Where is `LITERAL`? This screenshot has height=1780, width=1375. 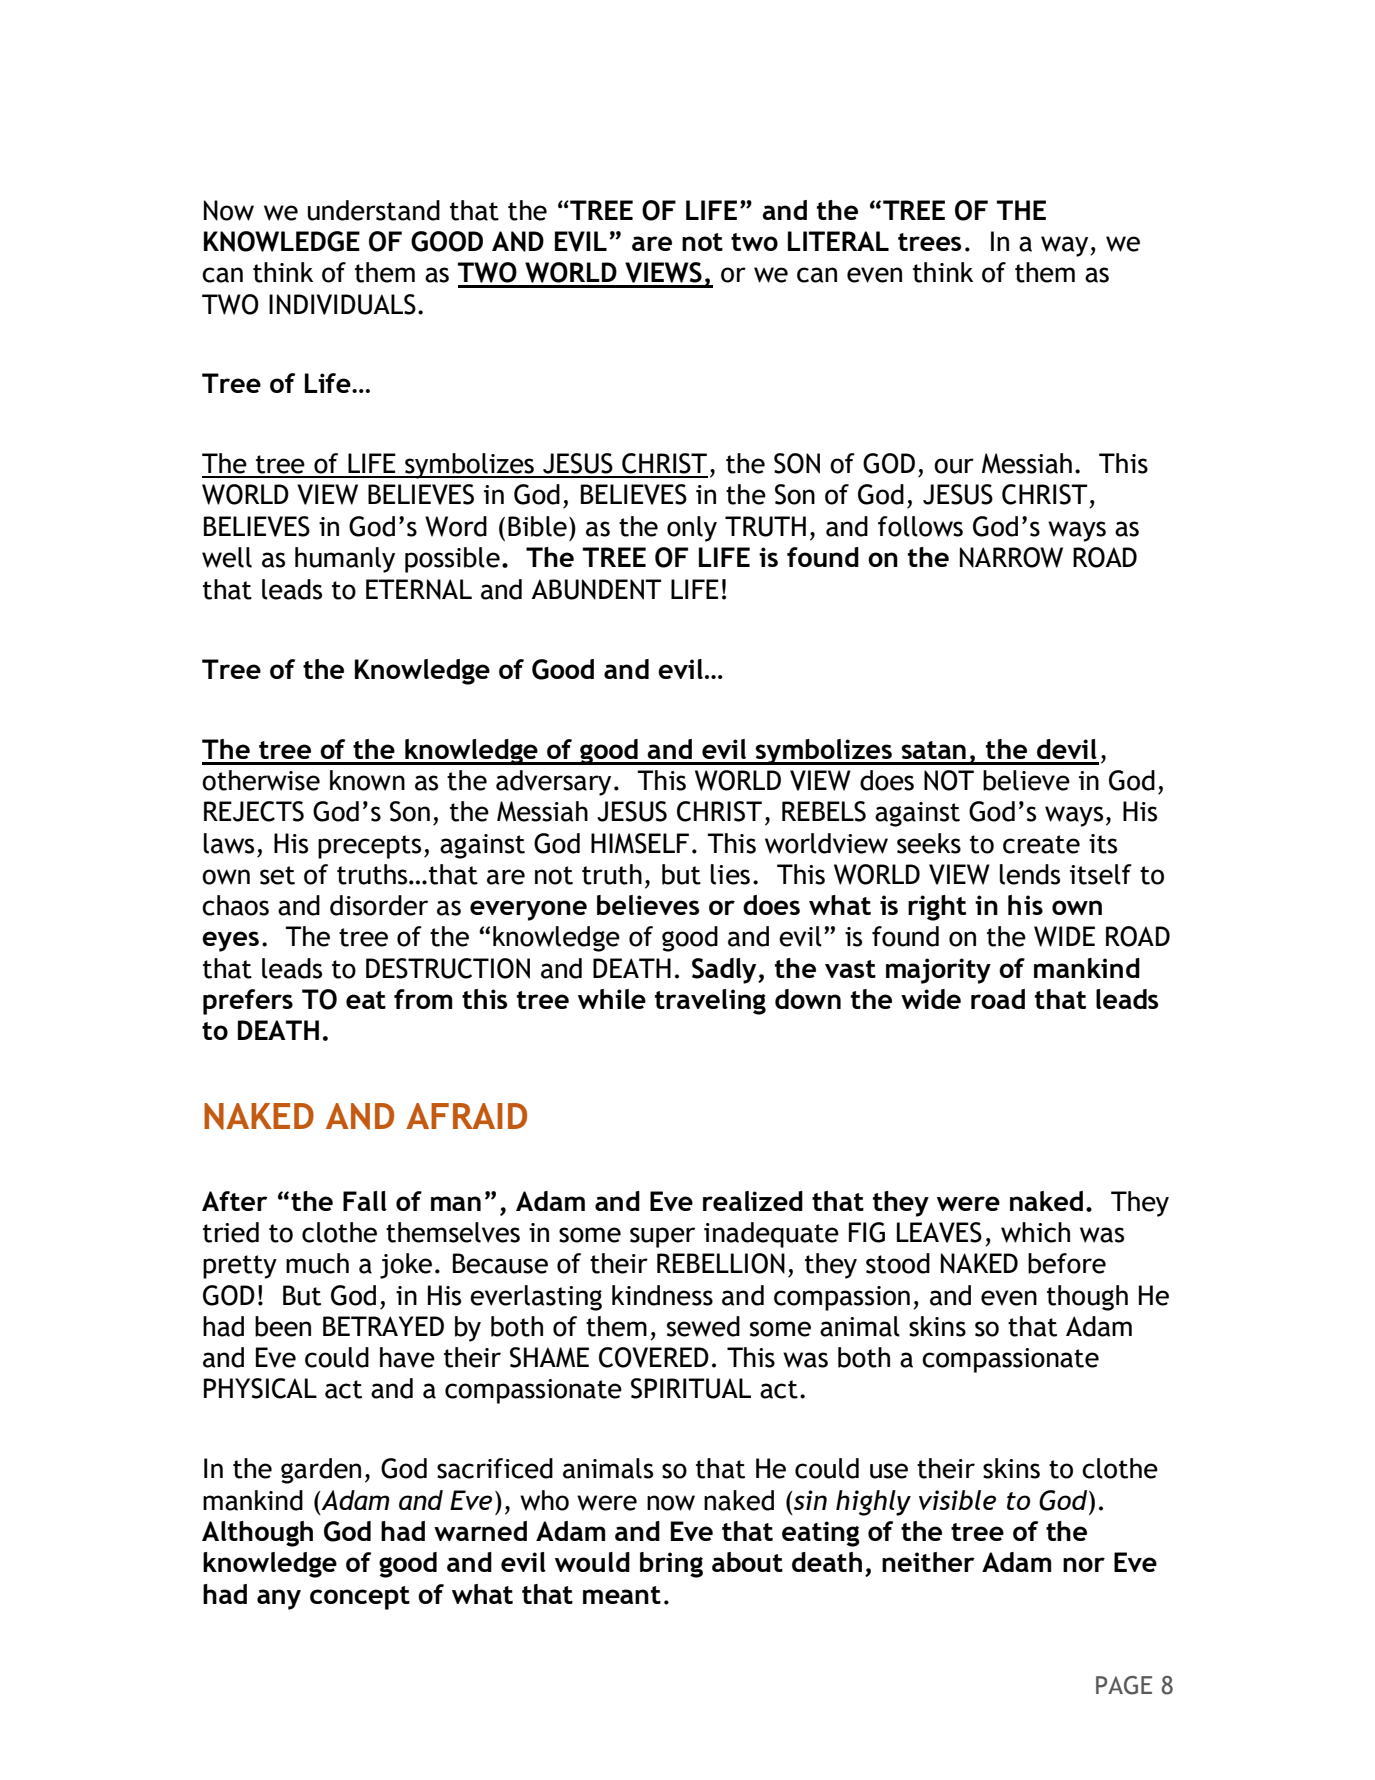 LITERAL is located at coordinates (838, 241).
